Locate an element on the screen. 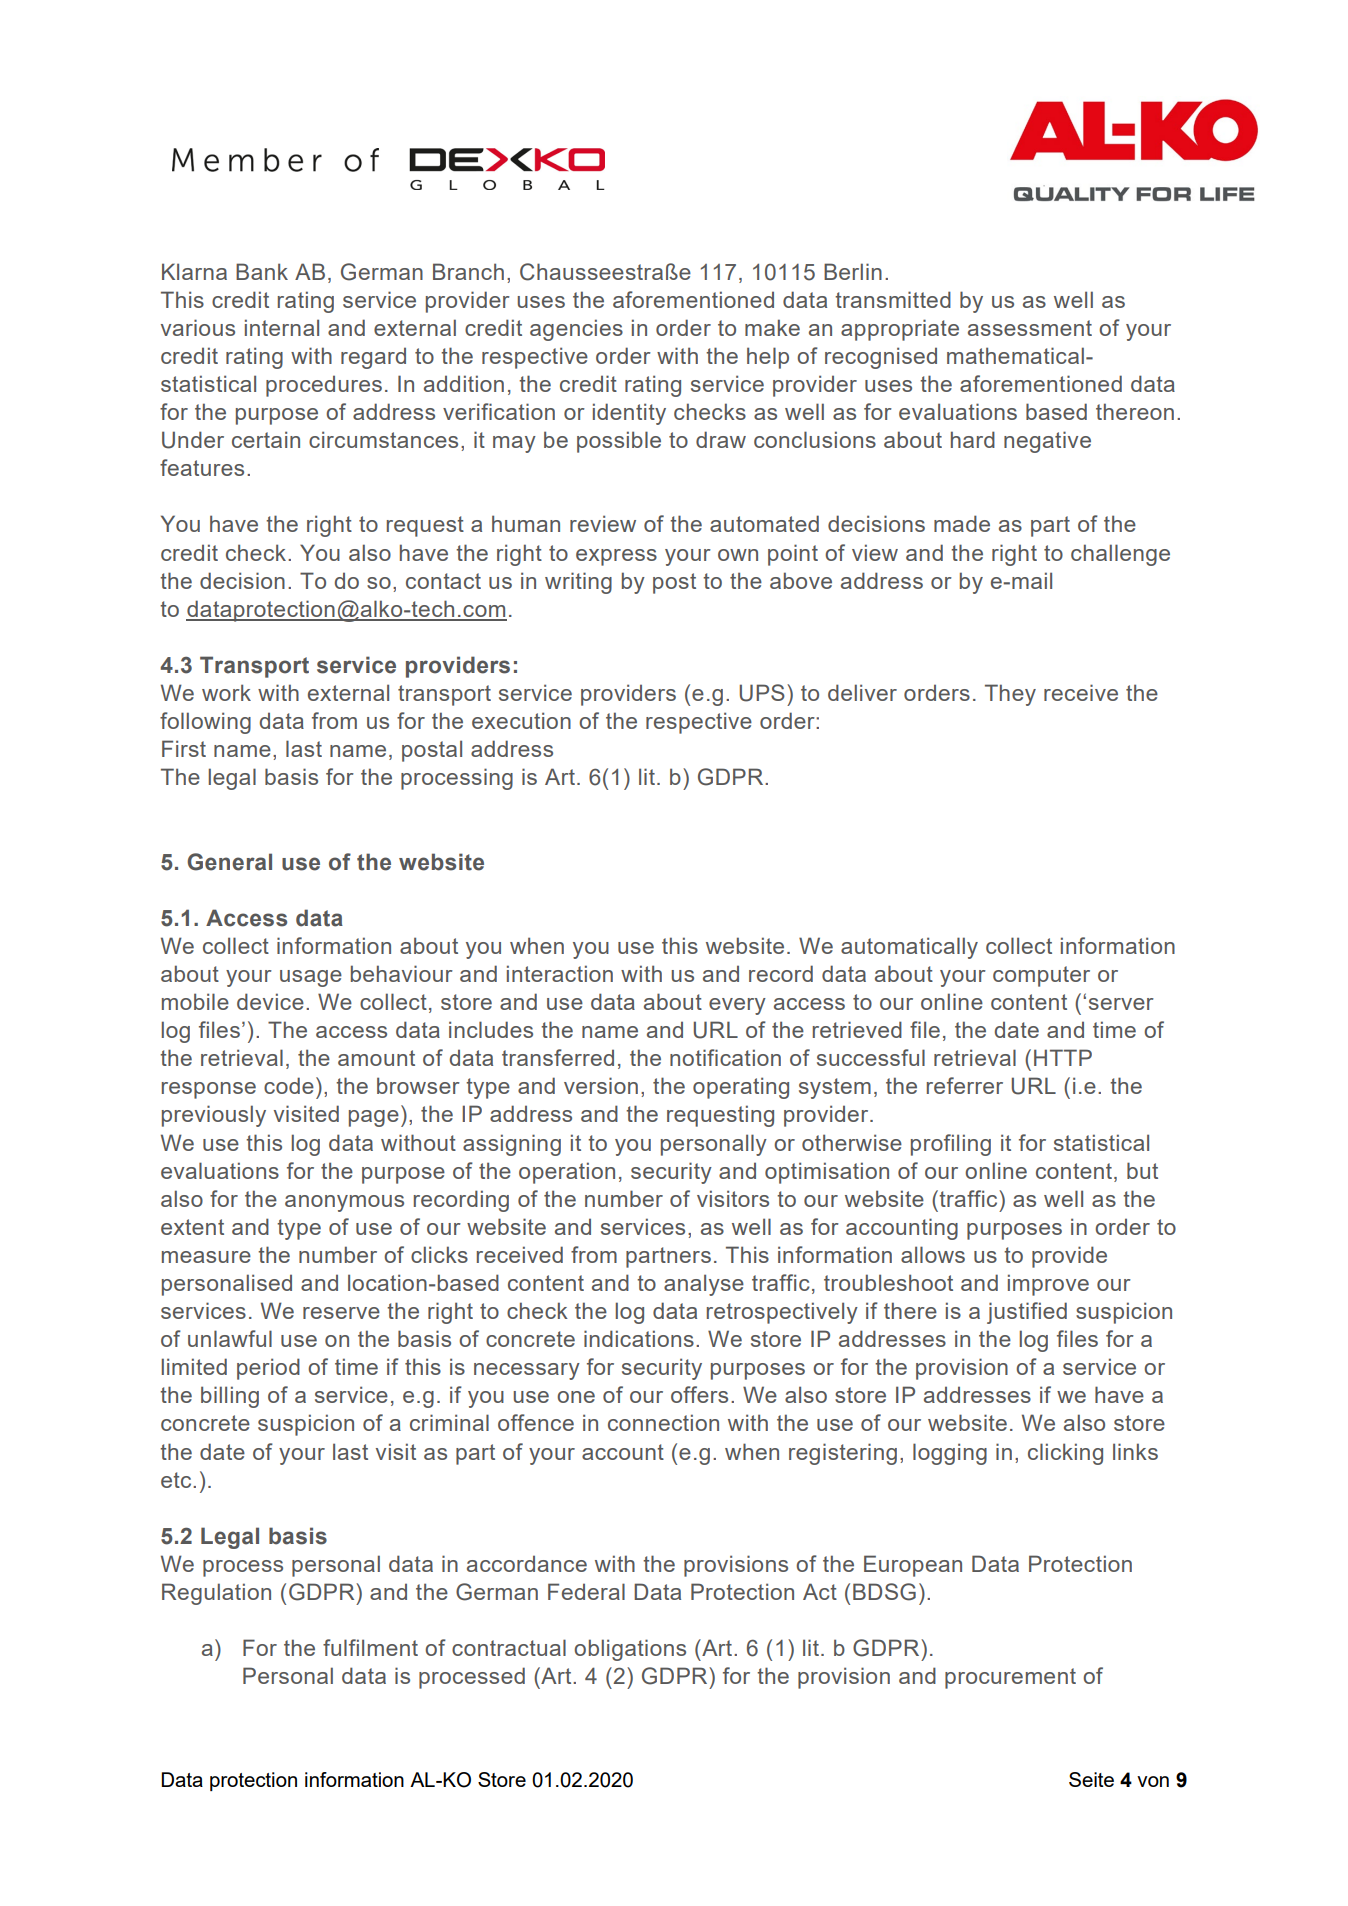 Image resolution: width=1348 pixels, height=1906 pixels. offers is located at coordinates (699, 1394).
